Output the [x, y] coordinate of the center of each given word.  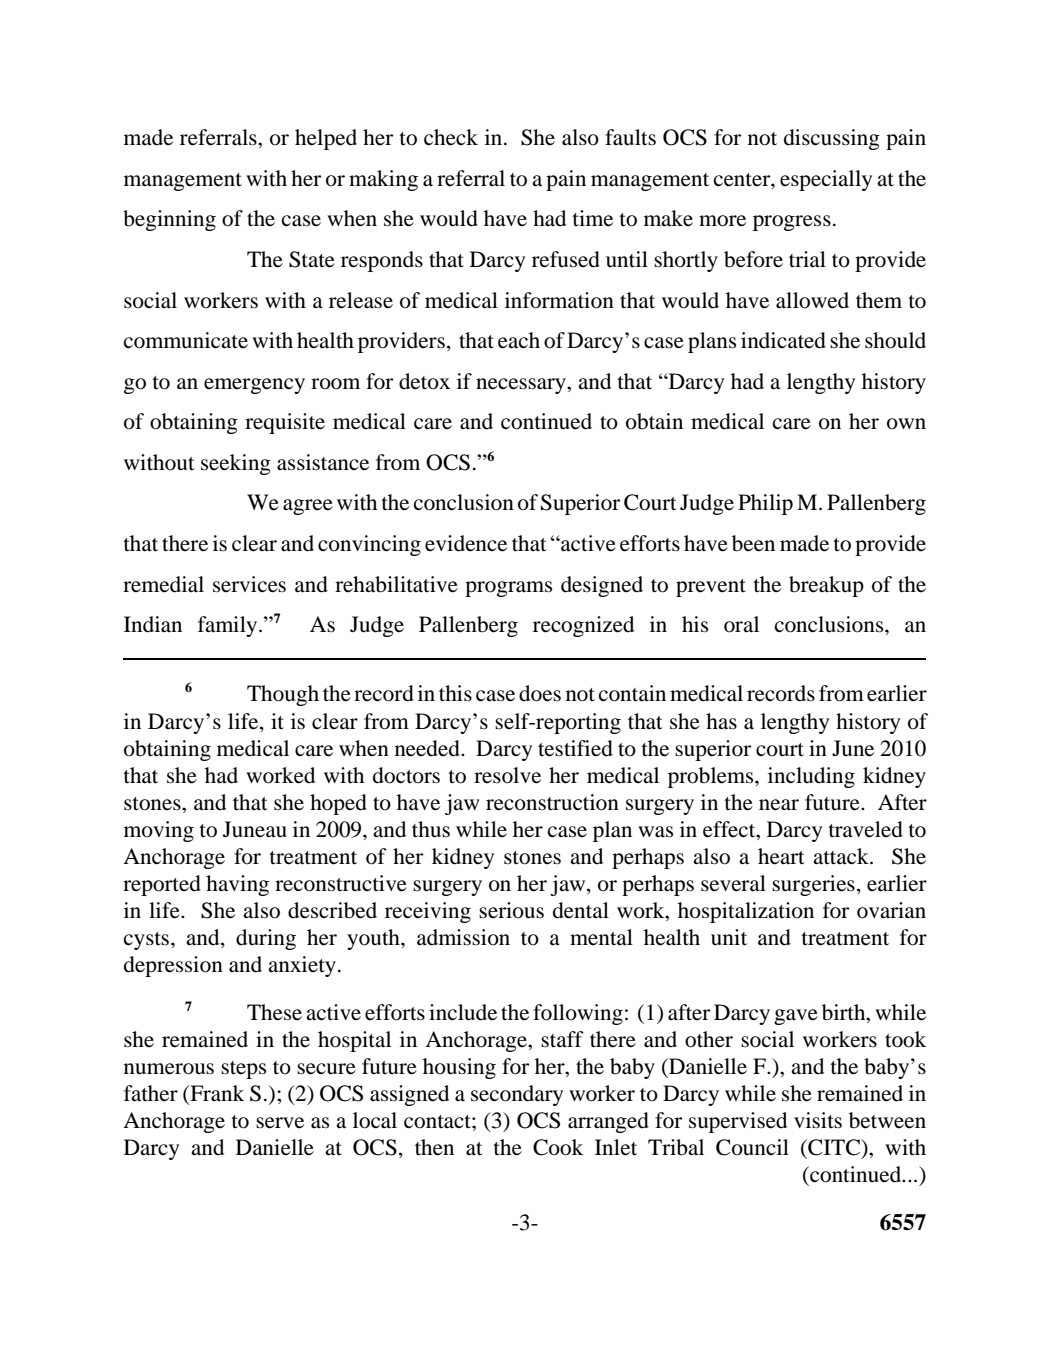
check [451, 137]
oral [741, 624]
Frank [216, 1094]
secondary [517, 1095]
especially [826, 180]
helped [326, 139]
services [249, 584]
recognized [583, 626]
